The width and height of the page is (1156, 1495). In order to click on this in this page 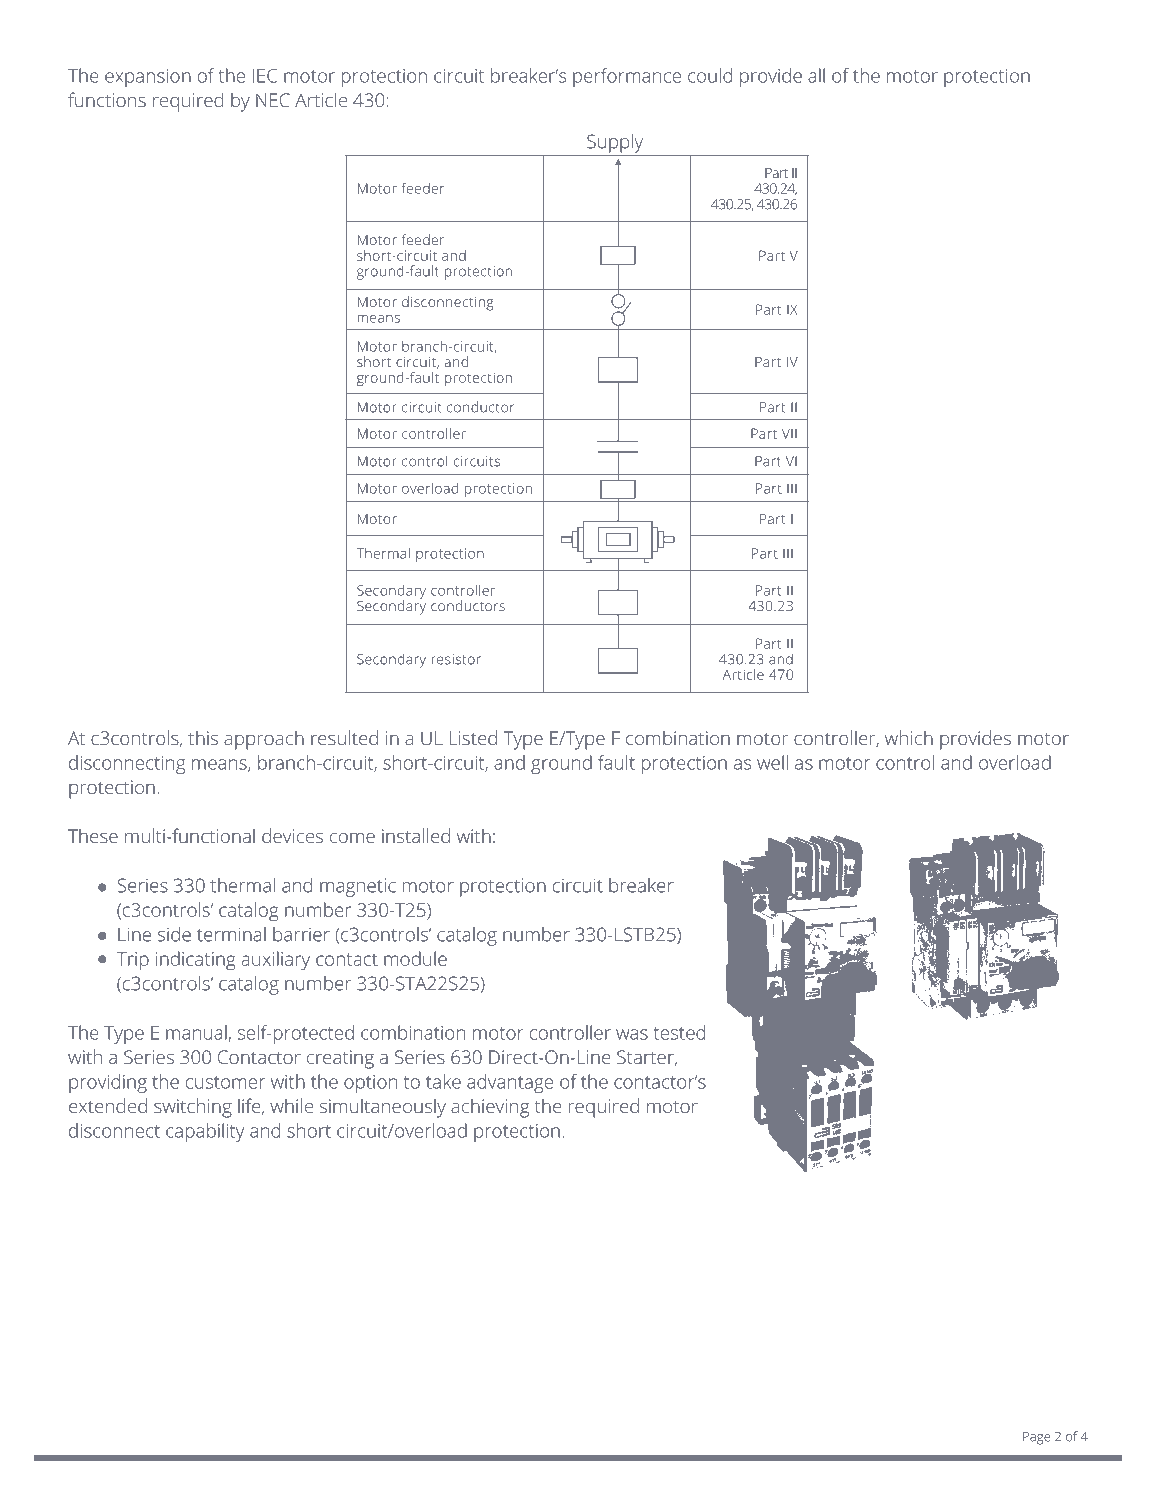, I will do `click(203, 738)`.
